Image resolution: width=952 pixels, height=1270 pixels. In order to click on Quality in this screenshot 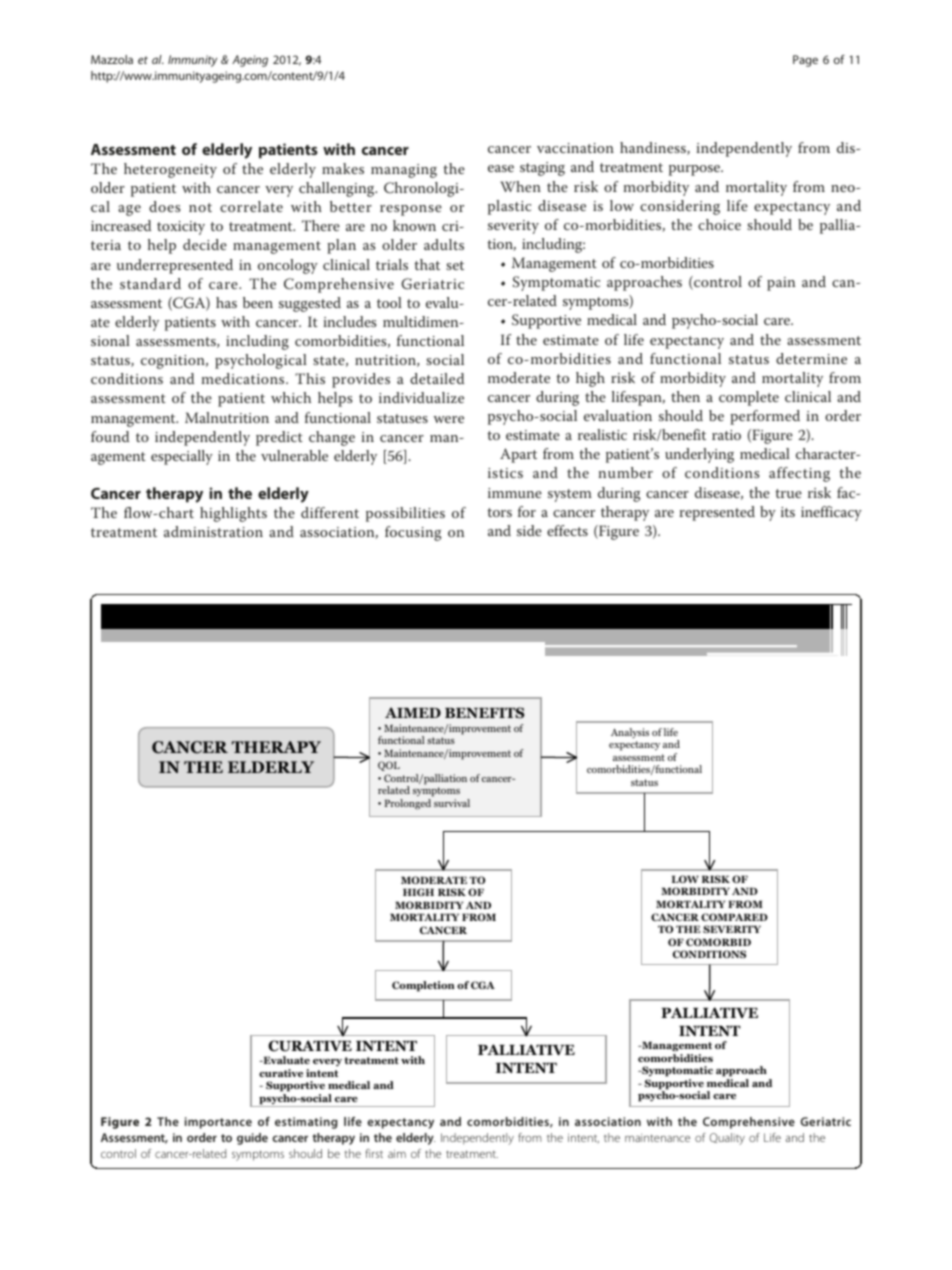, I will do `click(727, 1139)`.
